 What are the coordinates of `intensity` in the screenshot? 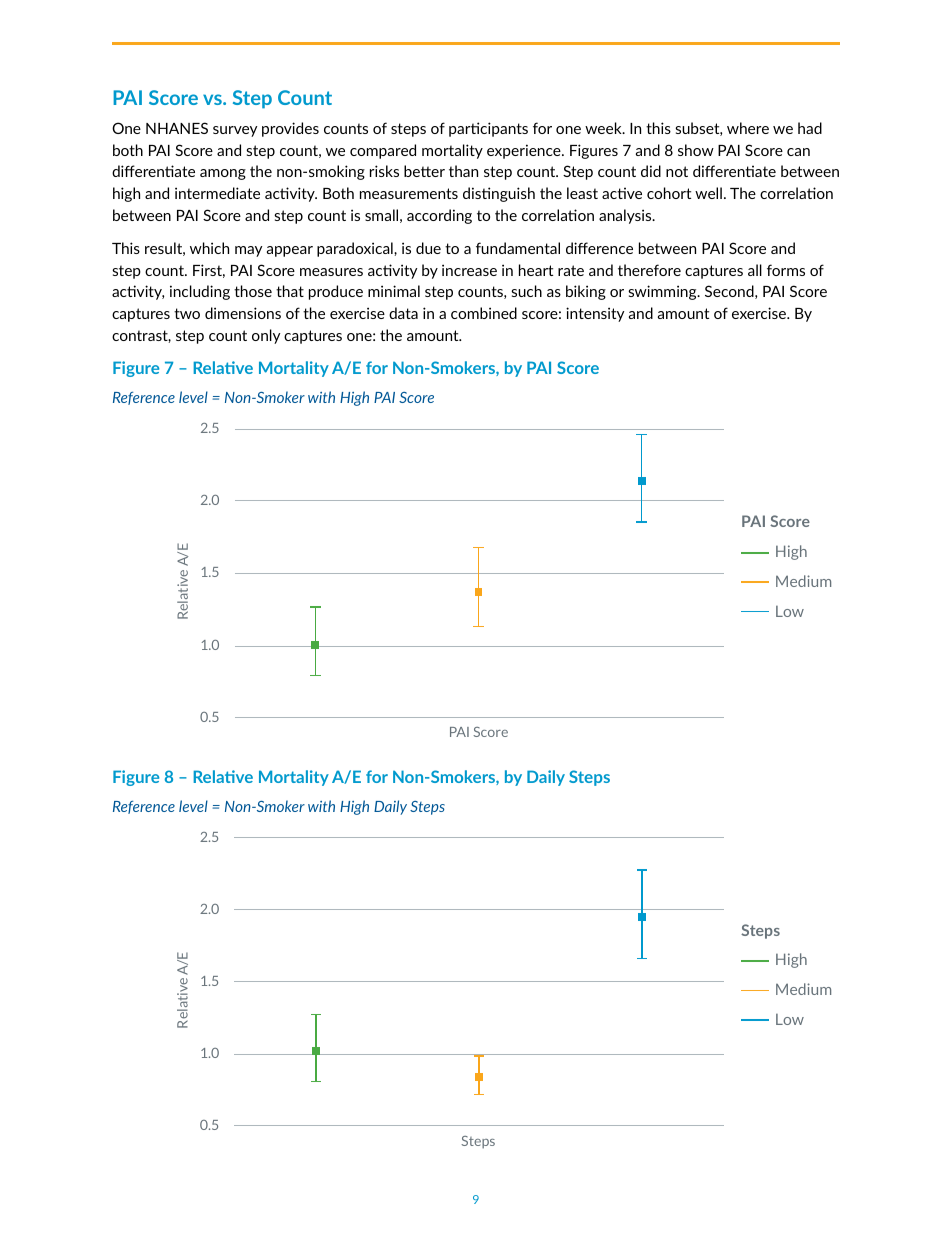 It's located at (595, 314).
